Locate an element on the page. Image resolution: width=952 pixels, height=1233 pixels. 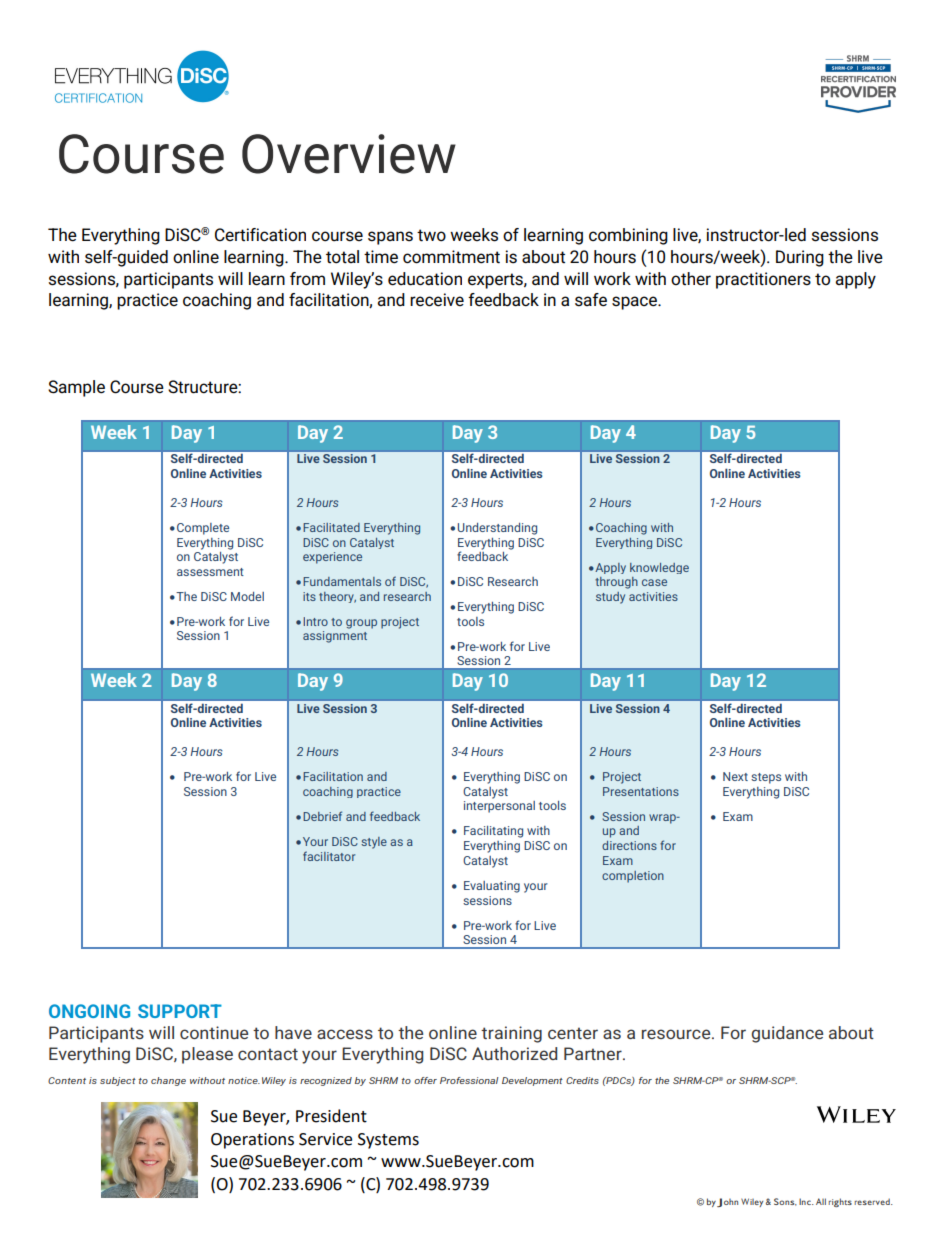
Operations is located at coordinates (252, 1141).
